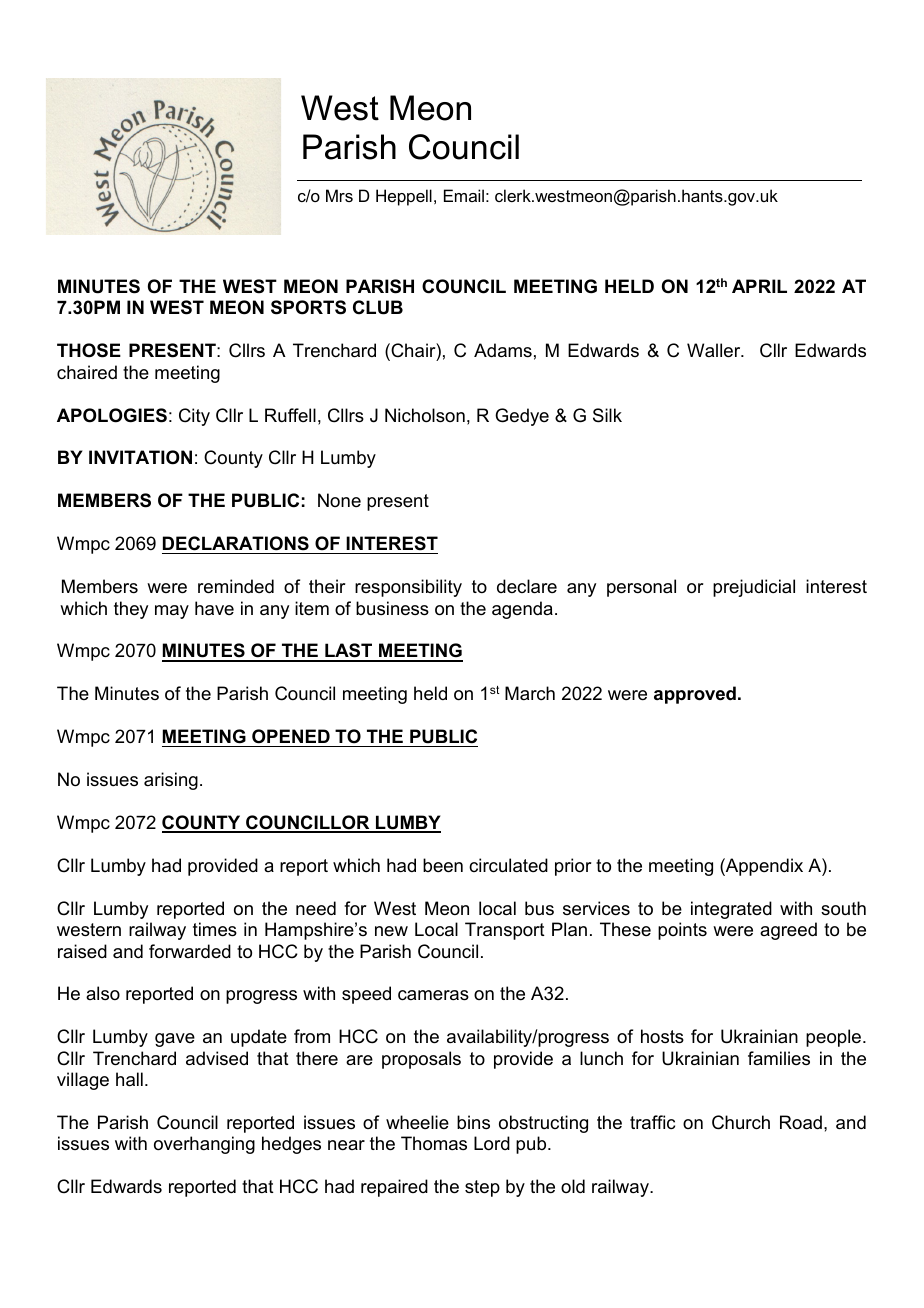 The image size is (924, 1308). What do you see at coordinates (215, 929) in the page?
I see `times` at bounding box center [215, 929].
